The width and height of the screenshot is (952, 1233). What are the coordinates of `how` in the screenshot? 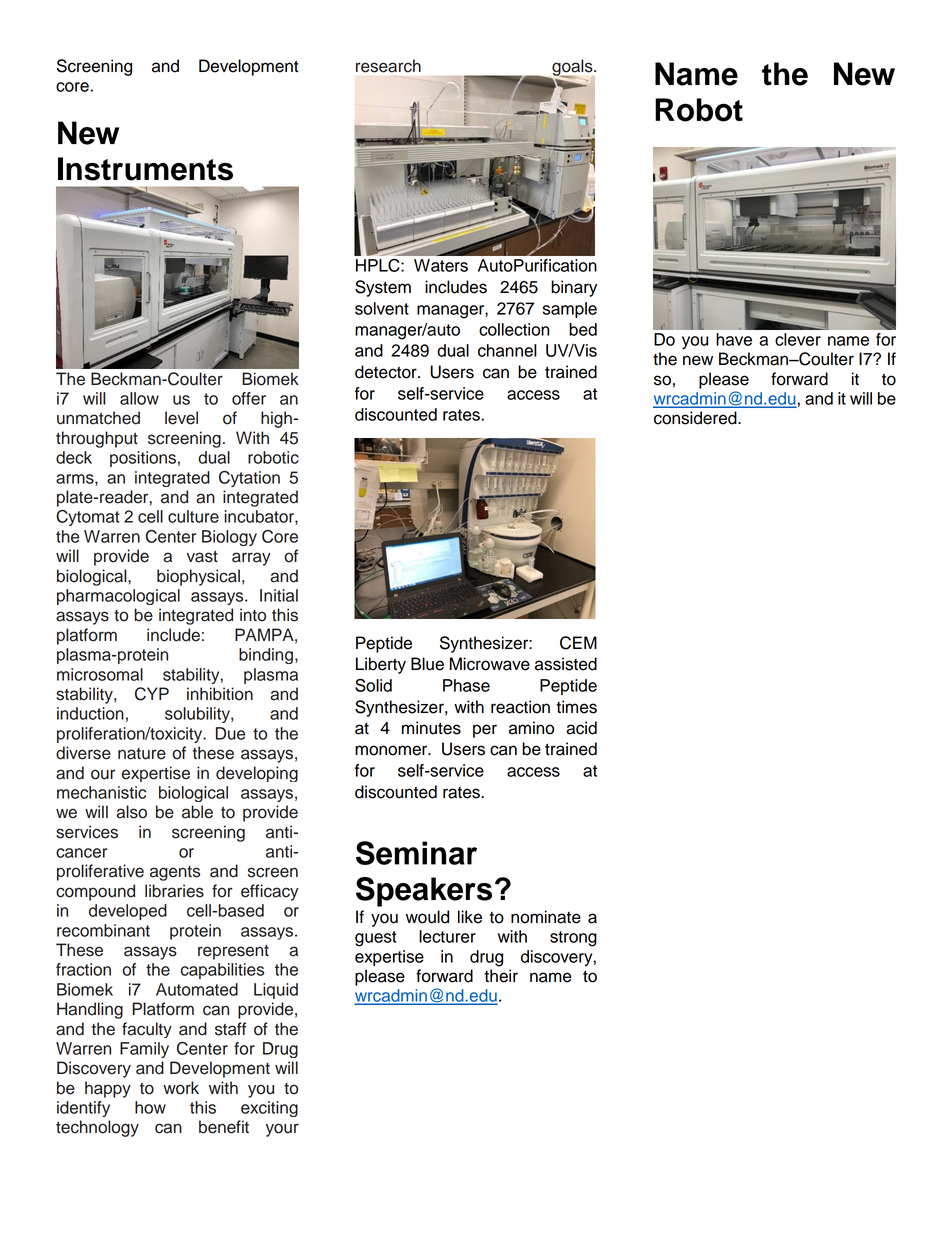 It's located at (150, 1107).
